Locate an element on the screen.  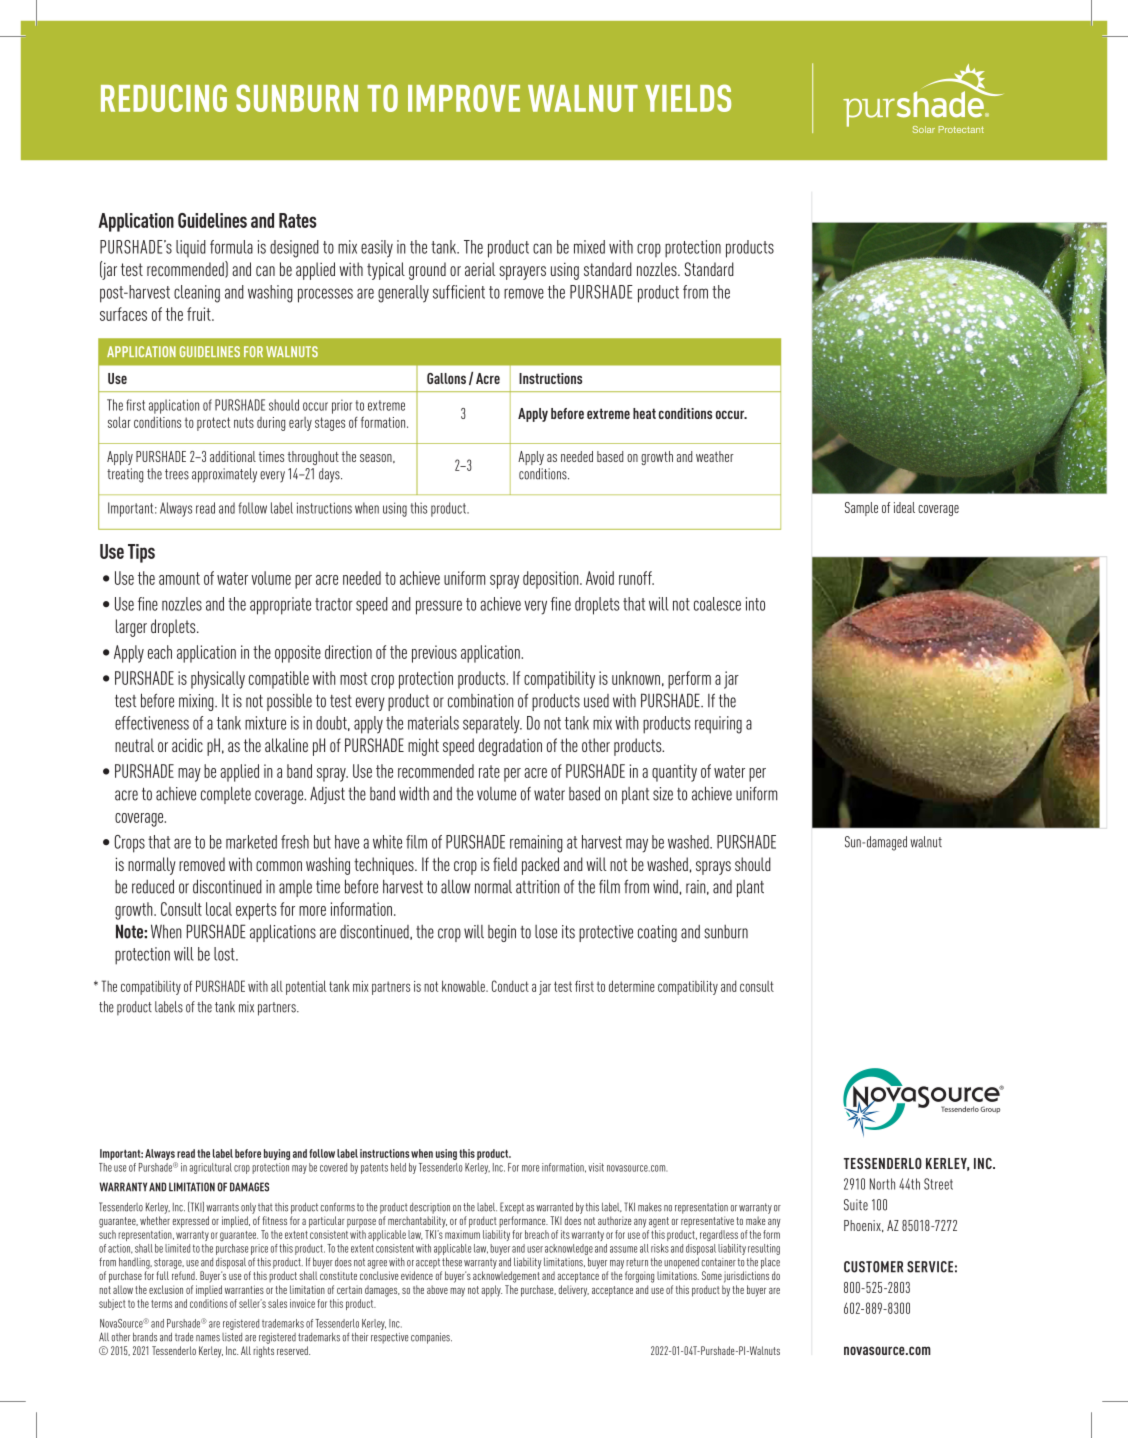
Sample is located at coordinates (861, 509).
